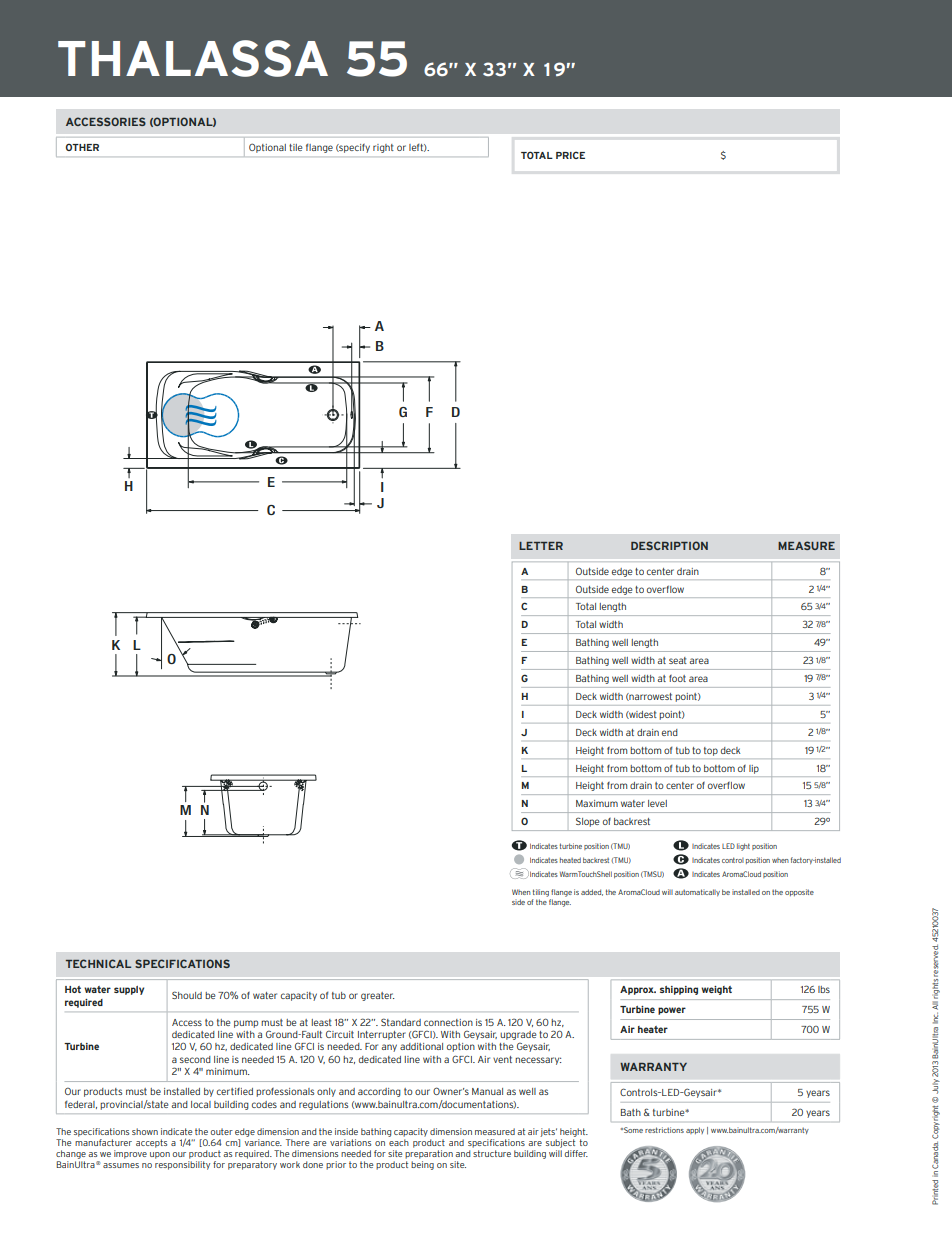  Describe the element at coordinates (98, 963) in the screenshot. I see `TECHNICAL` at that location.
